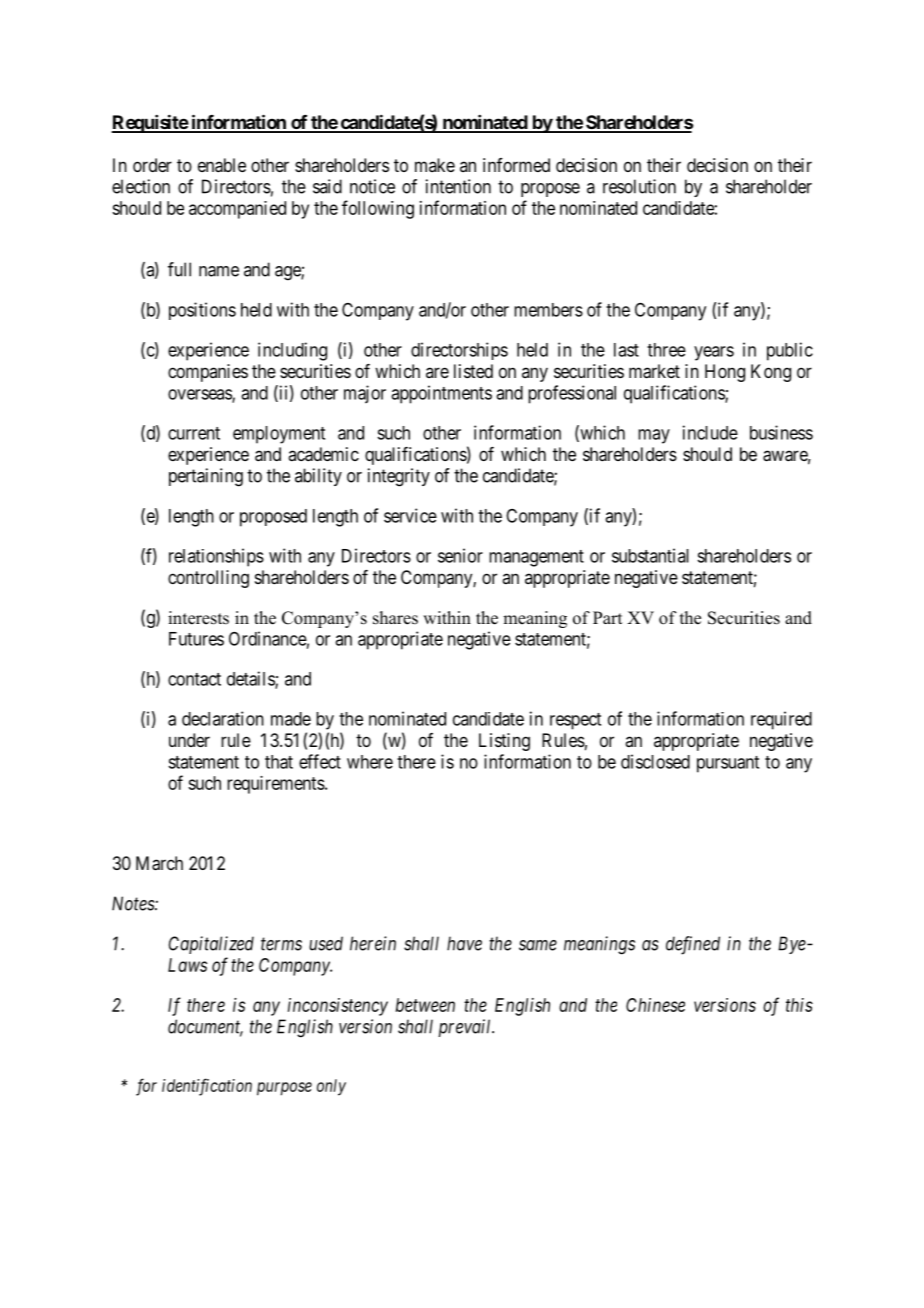  I want to click on companies, so click(208, 373).
